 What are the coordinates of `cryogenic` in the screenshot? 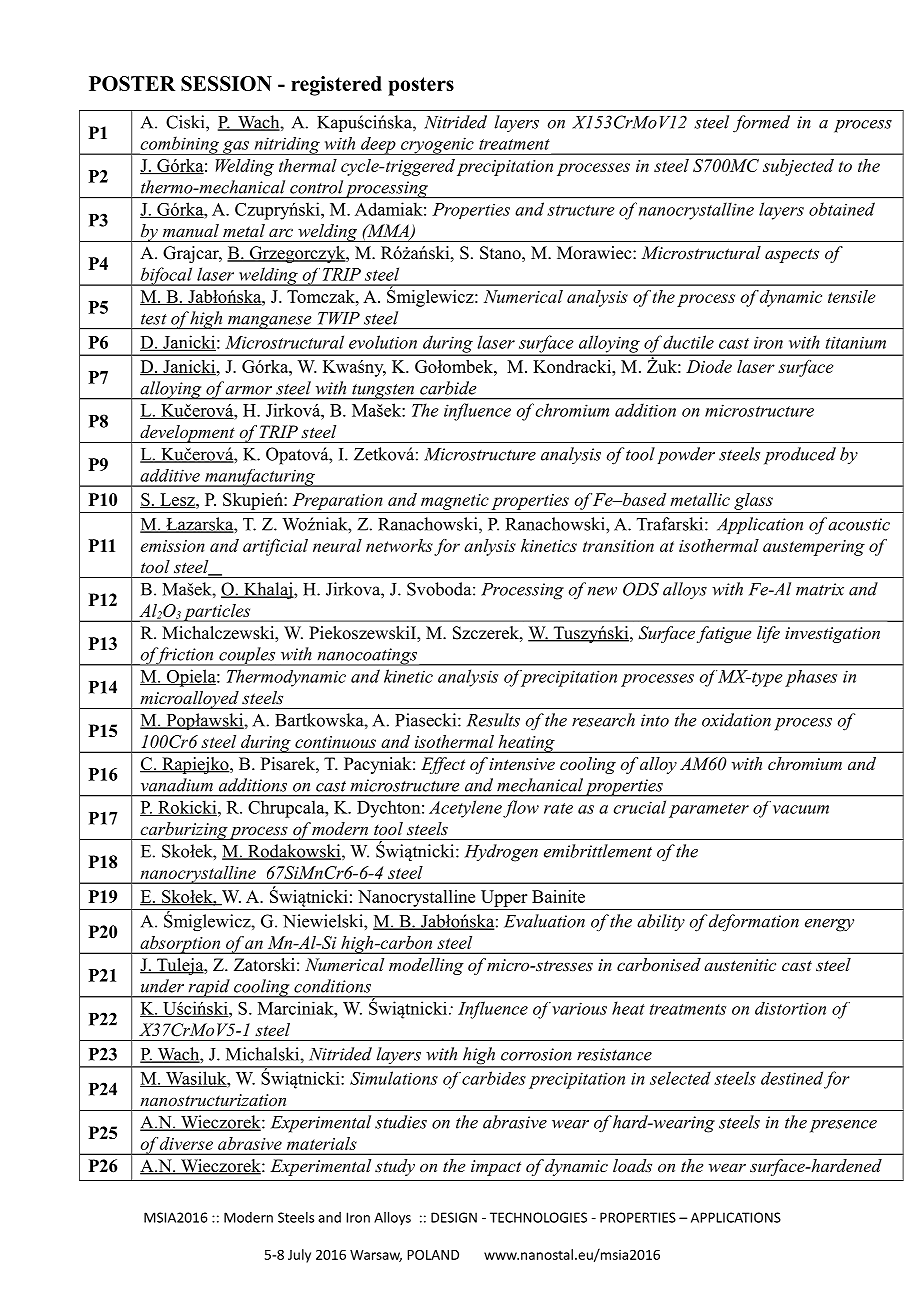 It's located at (437, 146).
